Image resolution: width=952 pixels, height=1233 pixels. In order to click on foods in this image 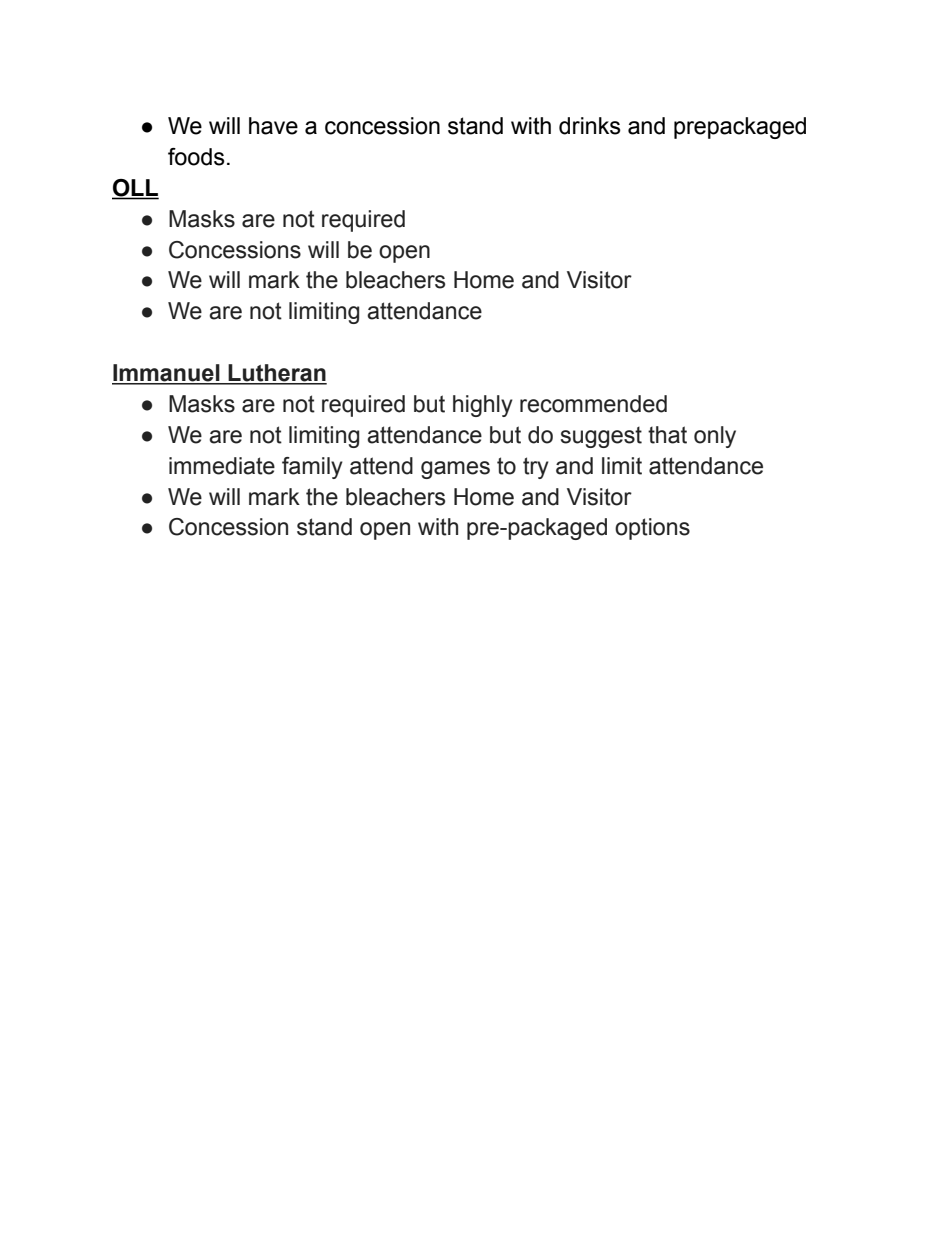, I will do `click(196, 157)`.
